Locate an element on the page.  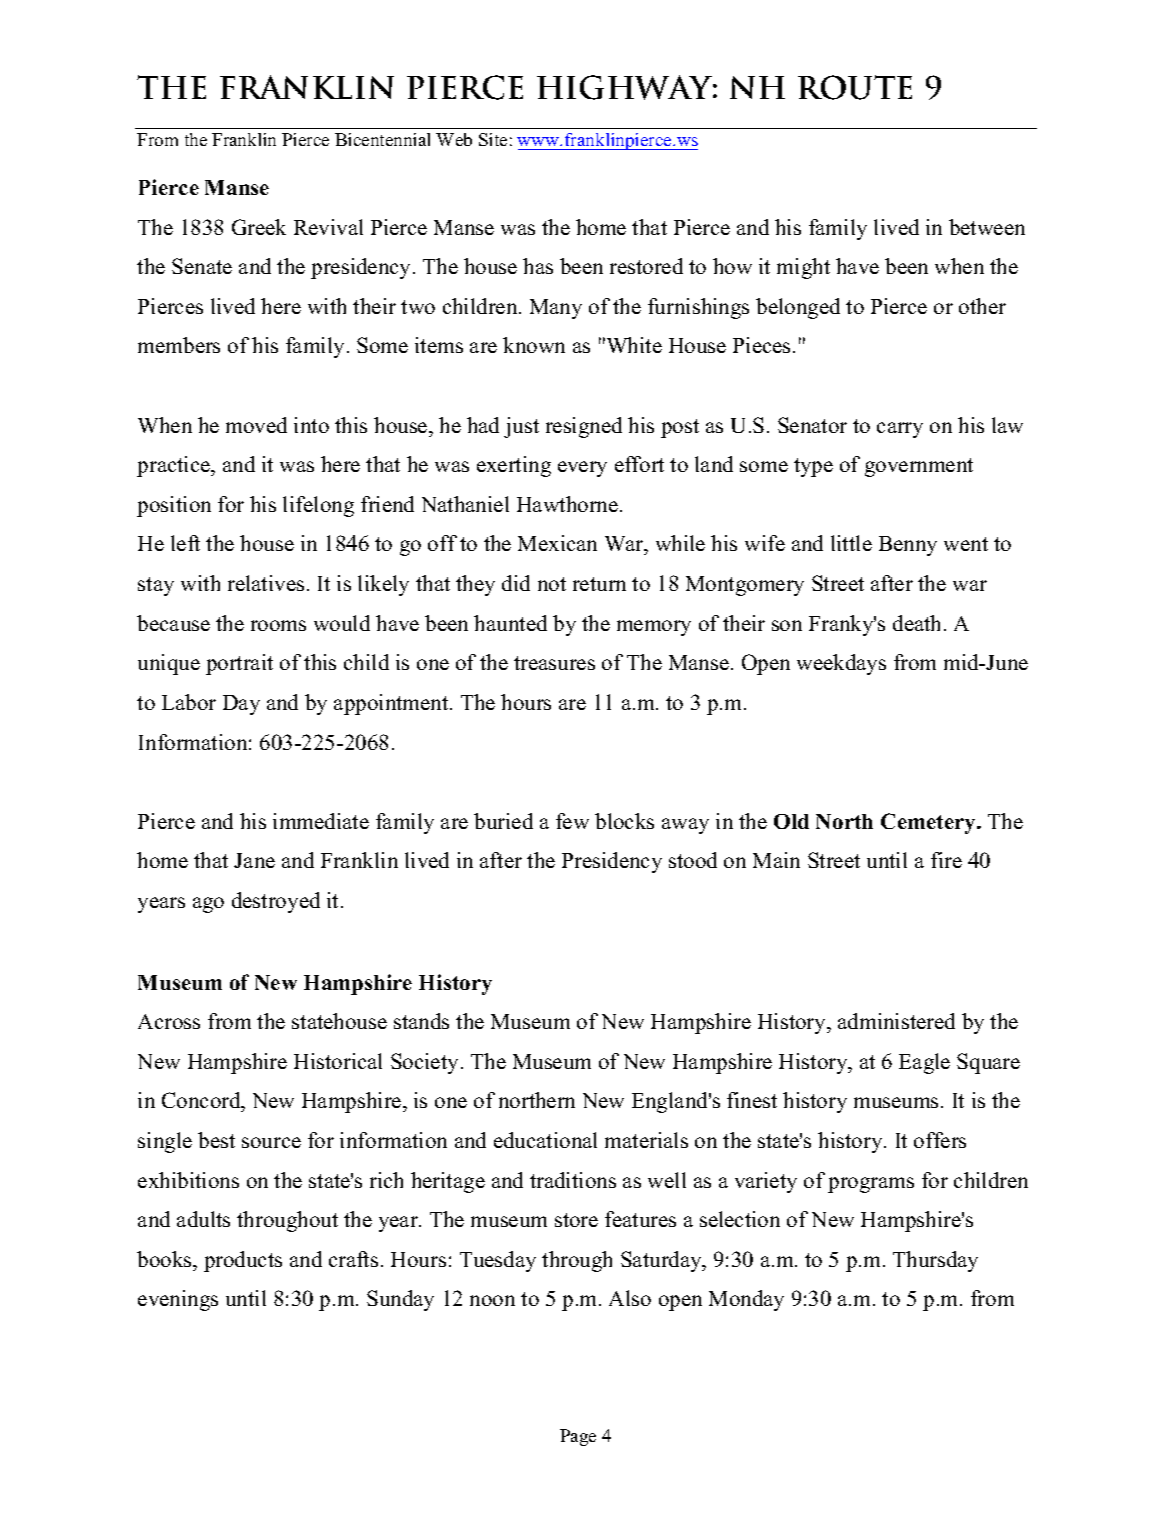
Route is located at coordinates (855, 87).
